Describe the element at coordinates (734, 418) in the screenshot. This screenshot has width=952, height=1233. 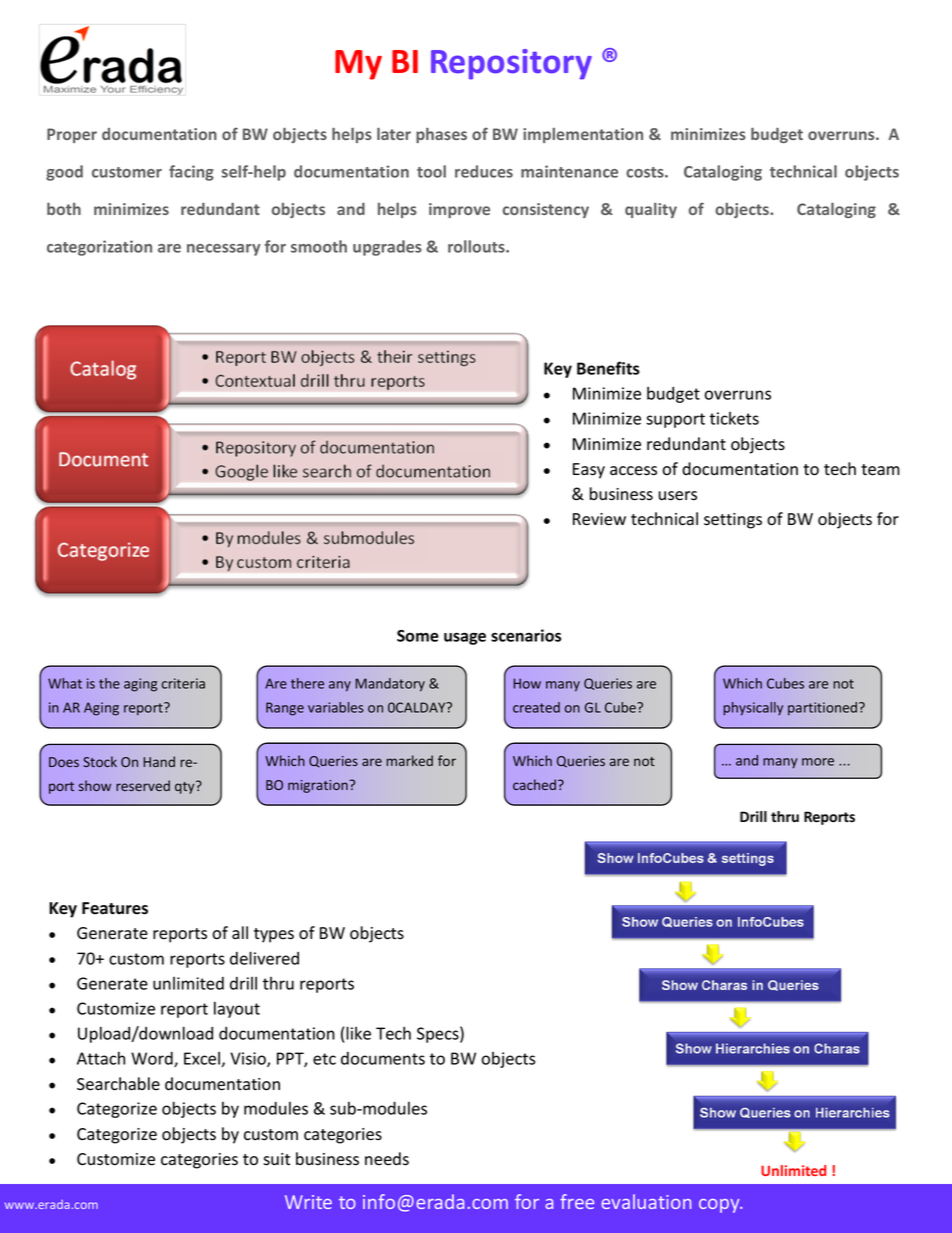
I see `tickets` at that location.
